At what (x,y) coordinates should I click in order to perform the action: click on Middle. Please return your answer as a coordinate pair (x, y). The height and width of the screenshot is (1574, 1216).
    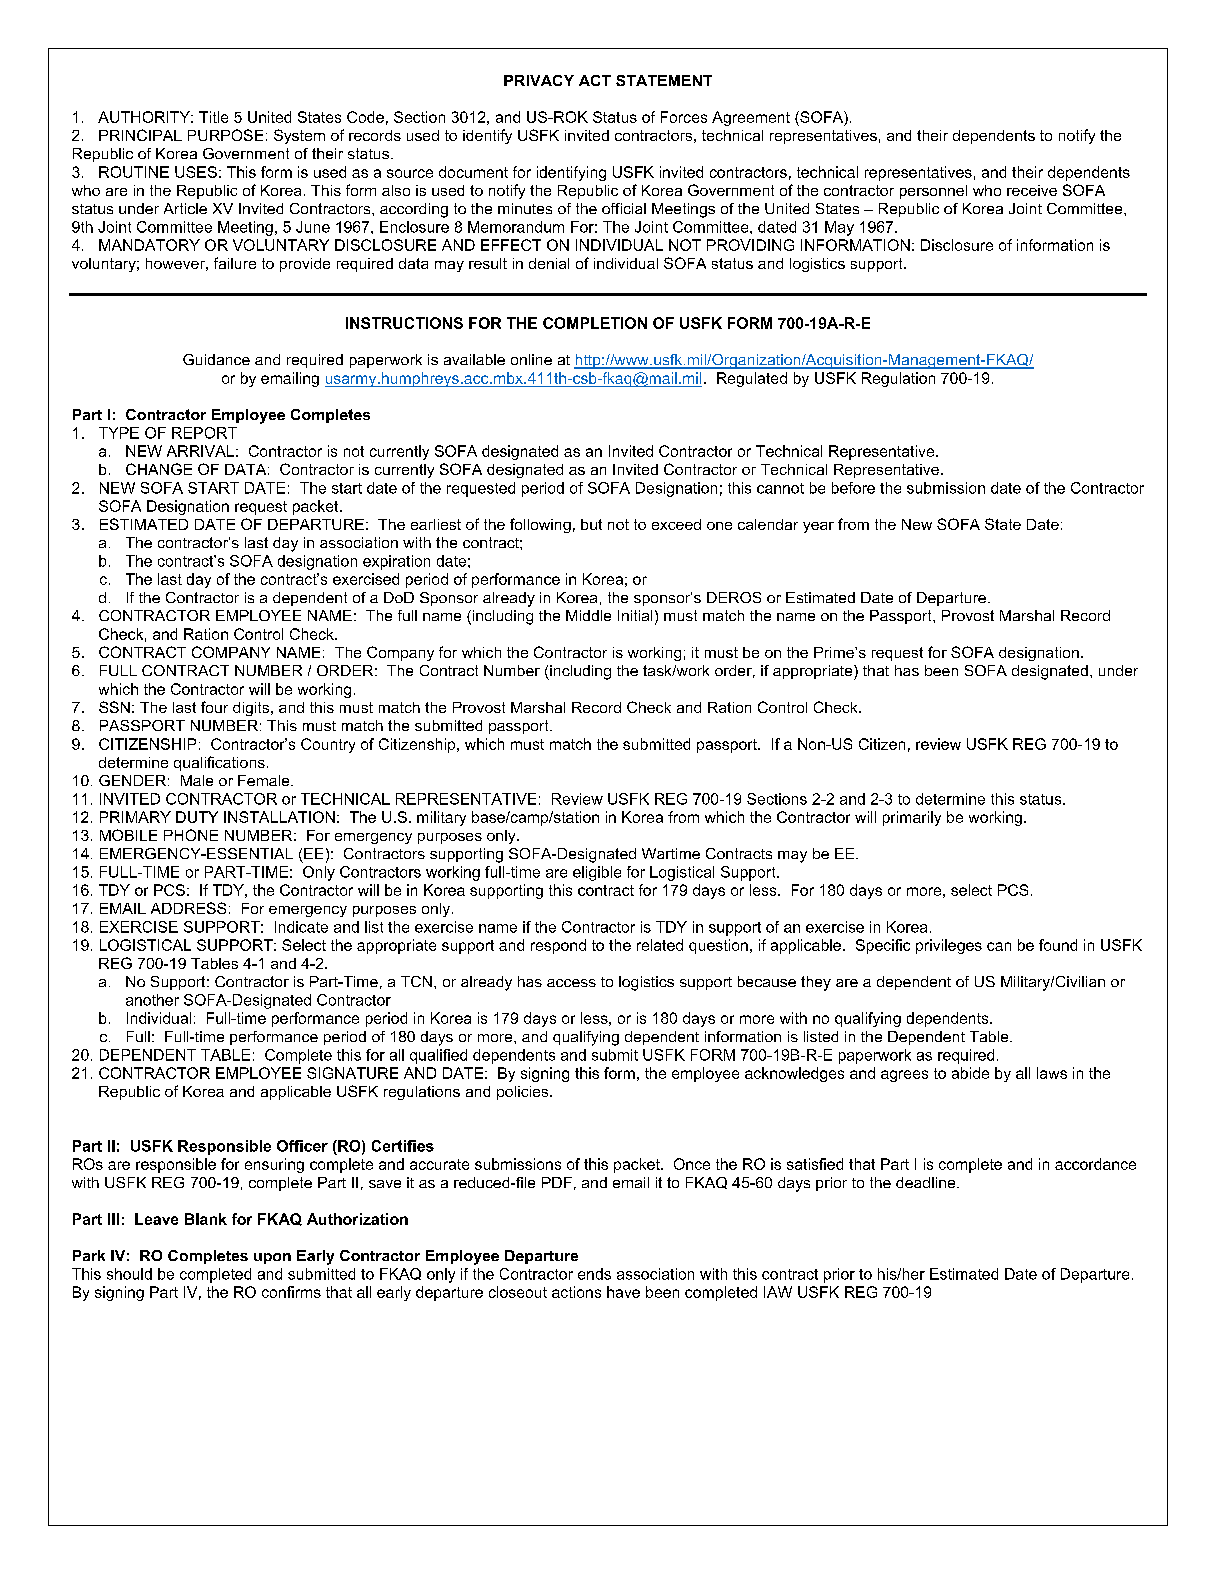
    Looking at the image, I should click on (588, 615).
